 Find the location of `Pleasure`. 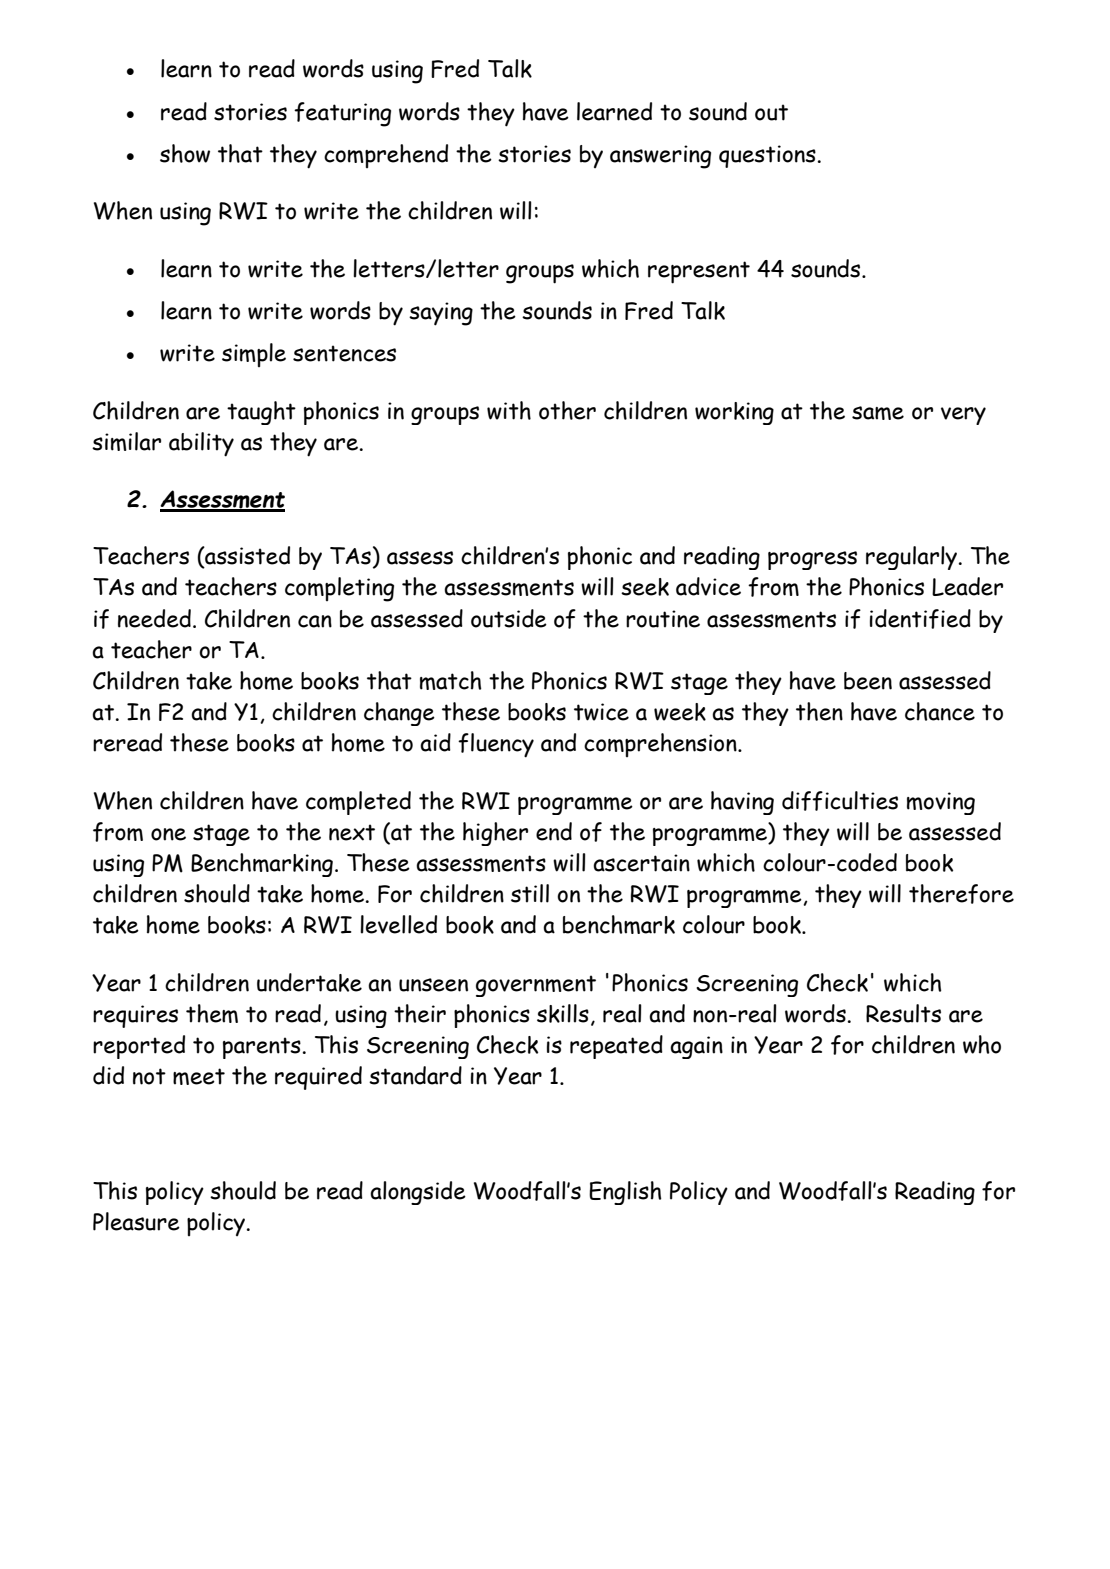

Pleasure is located at coordinates (136, 1221).
